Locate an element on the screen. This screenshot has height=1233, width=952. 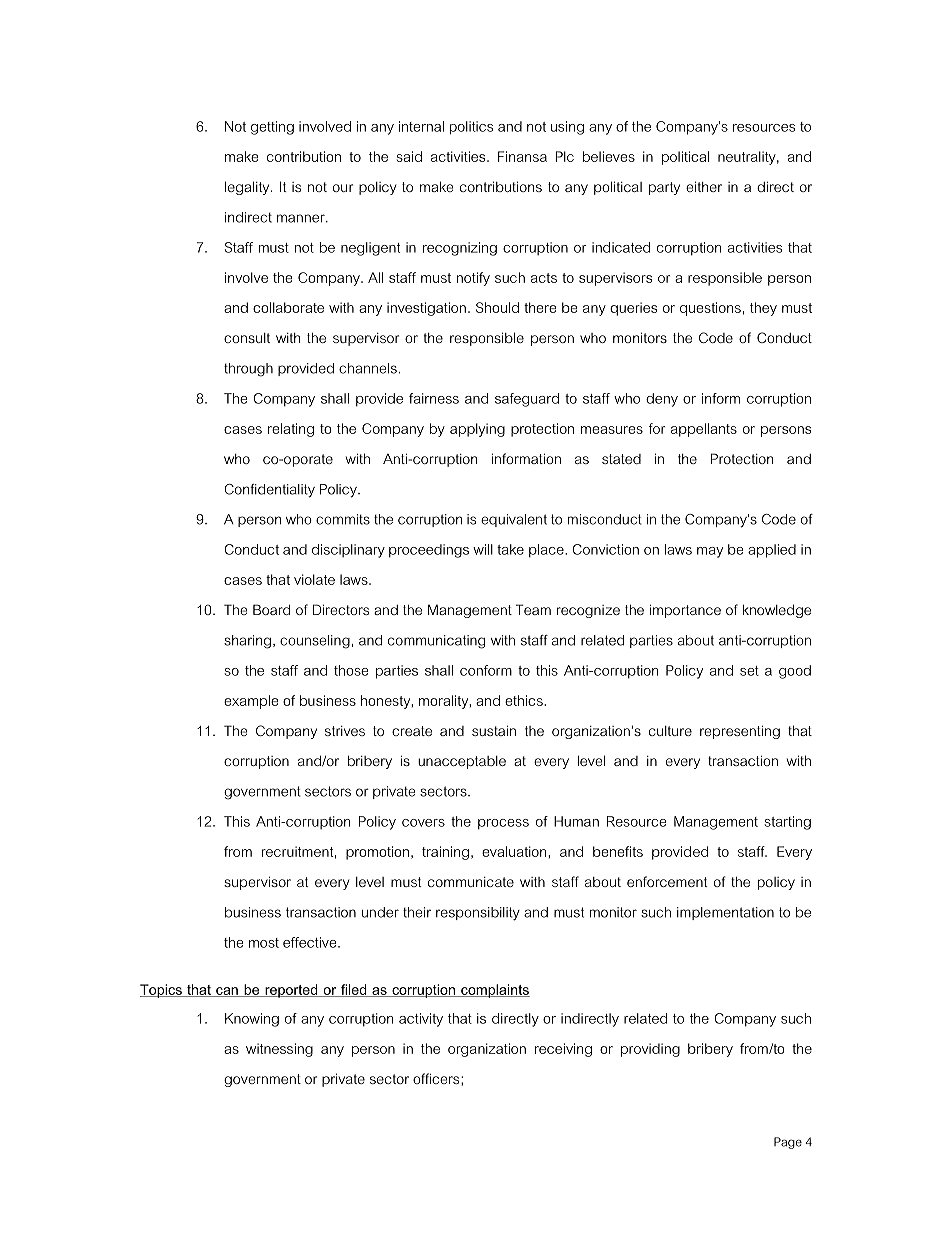
either is located at coordinates (704, 186).
